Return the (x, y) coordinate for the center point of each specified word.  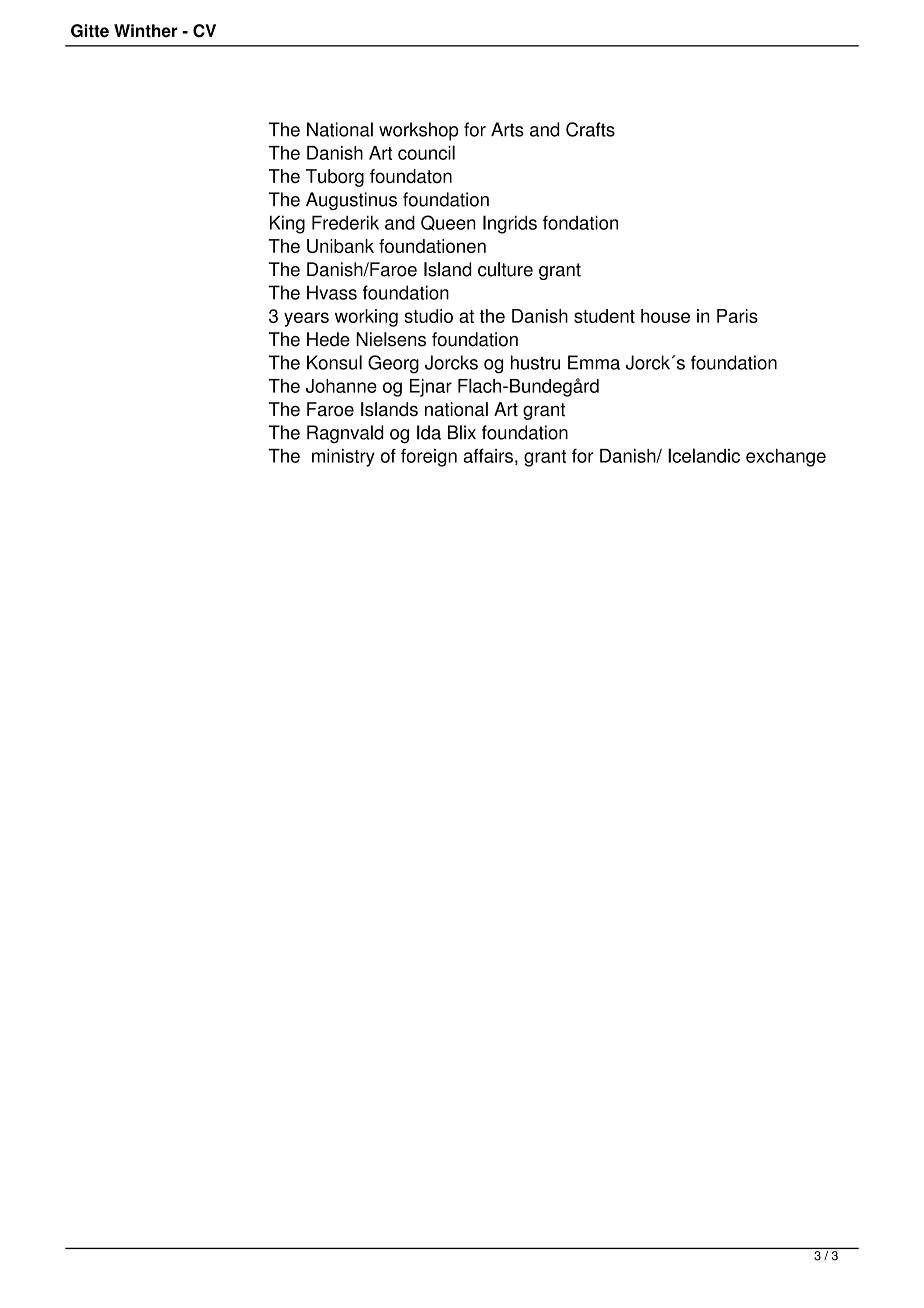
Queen (448, 223)
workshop (419, 131)
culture (505, 269)
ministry (343, 458)
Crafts (590, 129)
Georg (393, 364)
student (604, 316)
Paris (737, 316)
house (665, 316)
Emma (594, 362)
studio (428, 316)
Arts (507, 129)
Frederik (345, 222)
